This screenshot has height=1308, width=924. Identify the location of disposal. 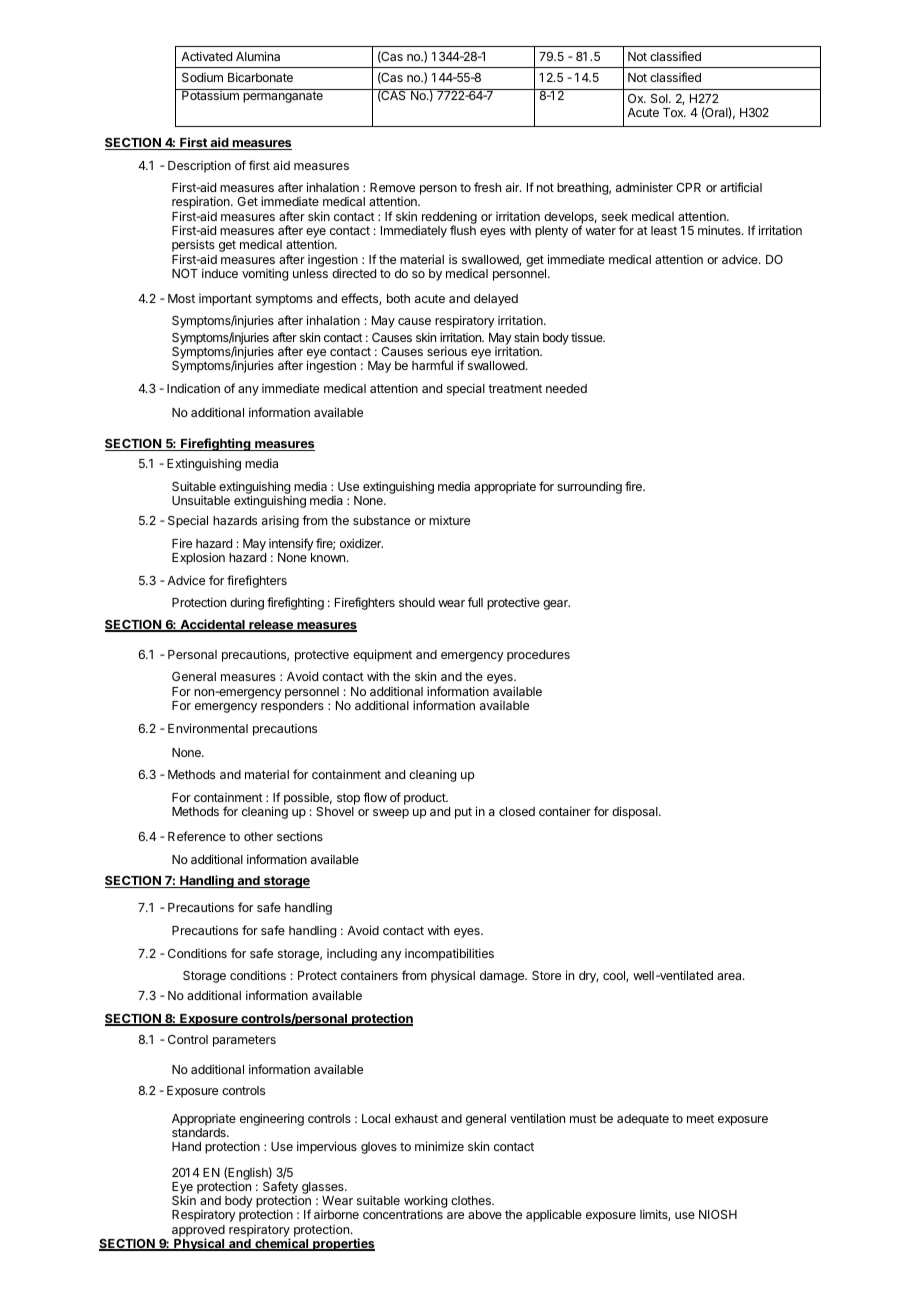
(636, 812).
